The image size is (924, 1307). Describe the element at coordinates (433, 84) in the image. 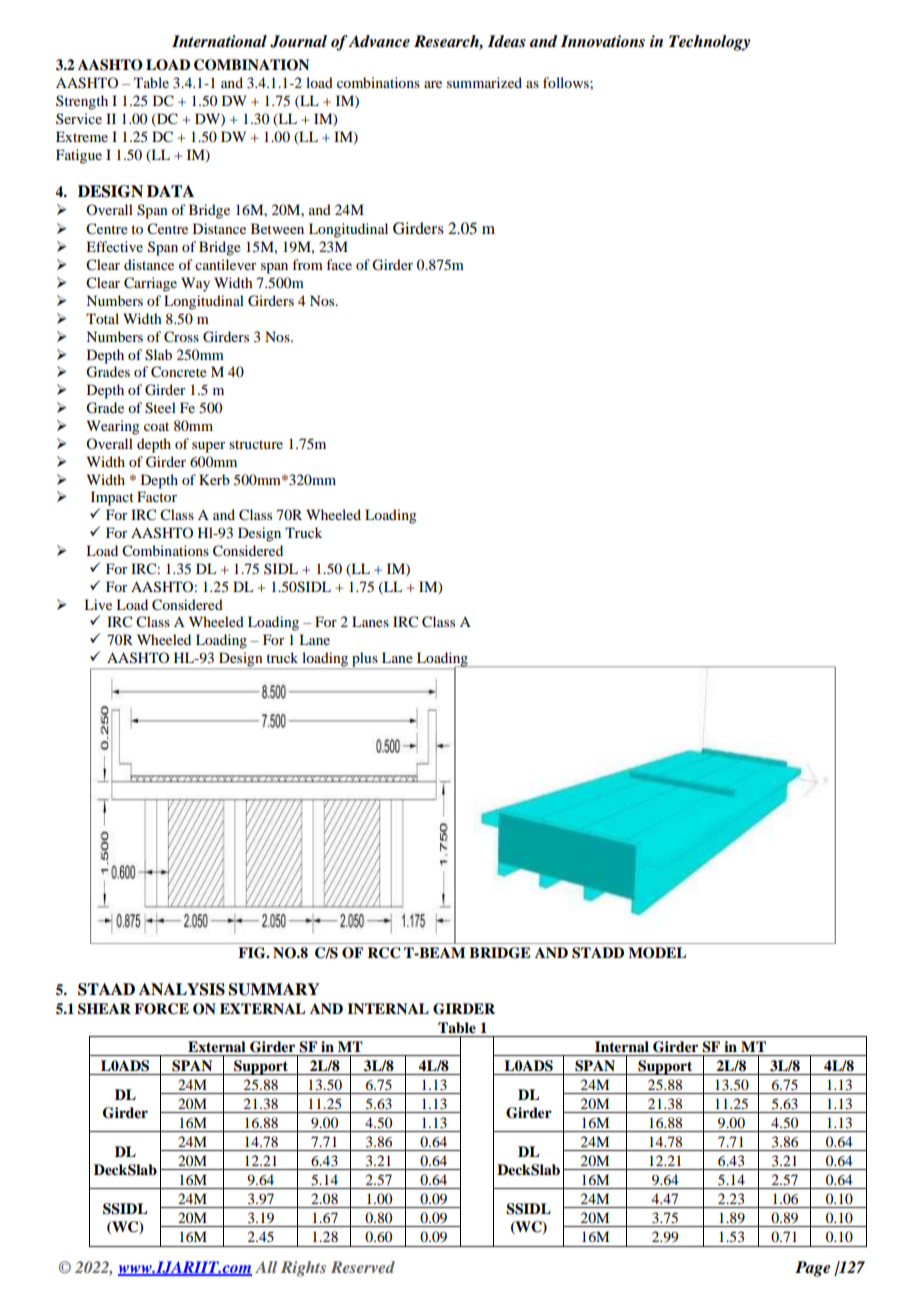

I see `are` at that location.
